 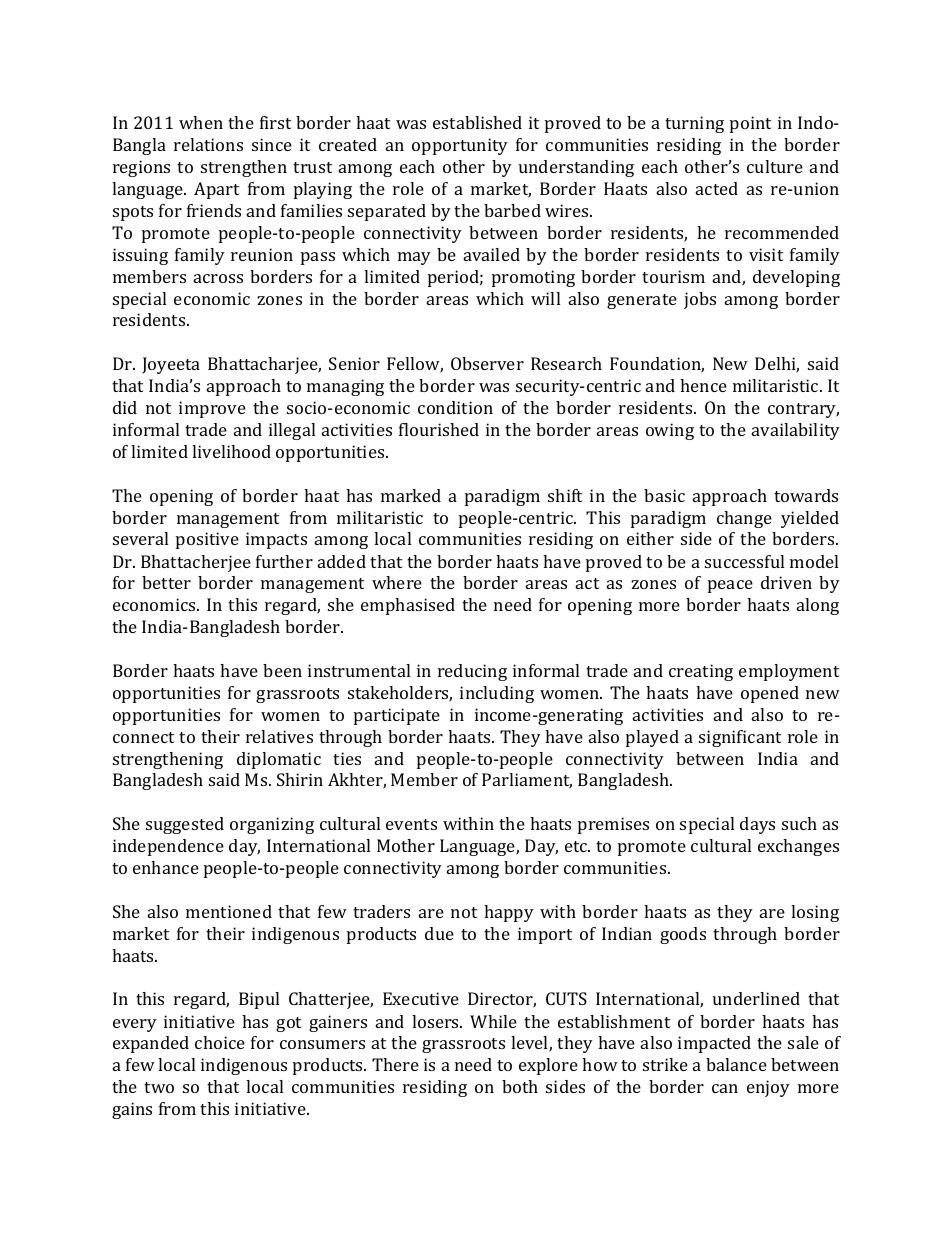 What do you see at coordinates (736, 1064) in the image?
I see `balance` at bounding box center [736, 1064].
